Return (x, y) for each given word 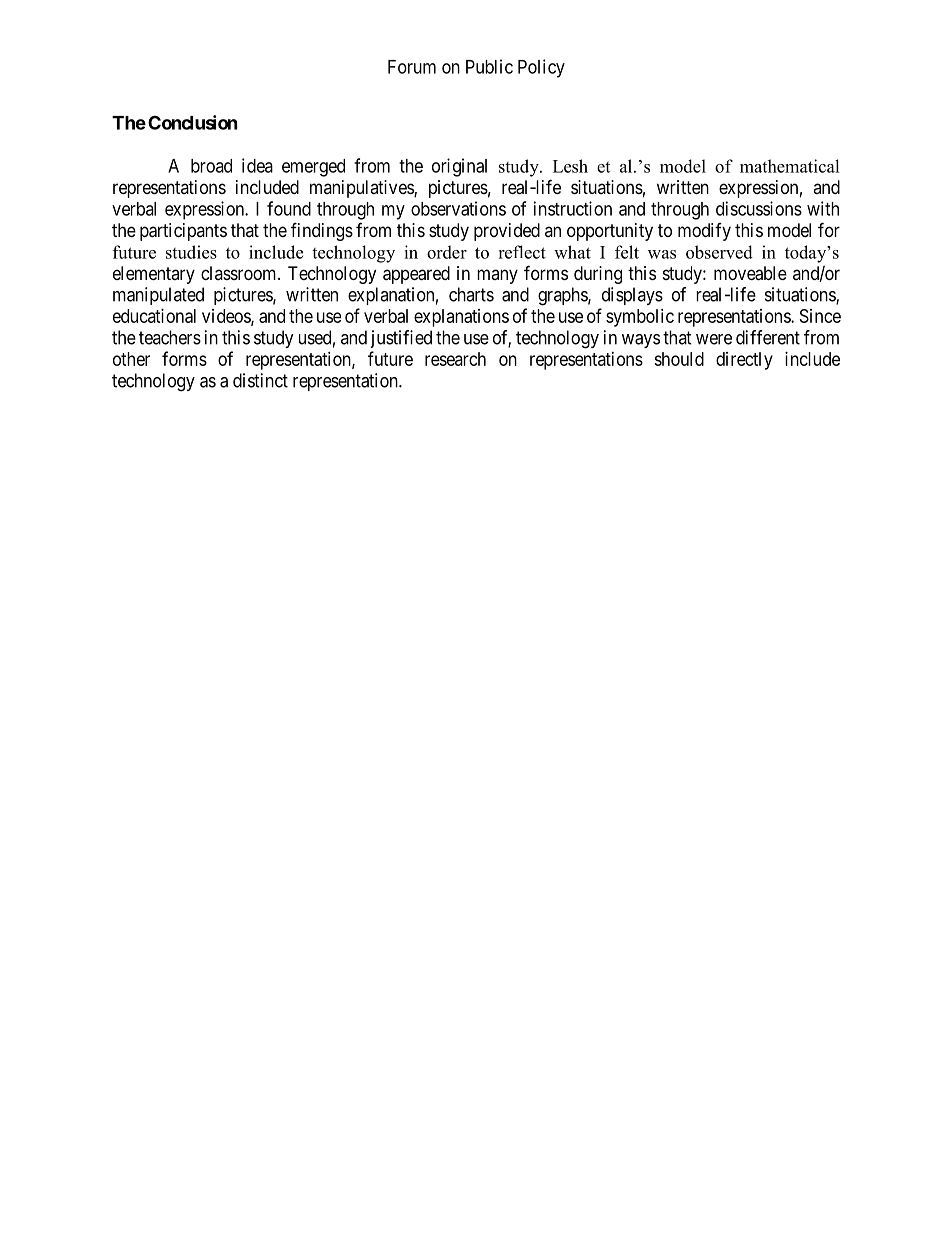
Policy (541, 68)
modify (704, 232)
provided (507, 232)
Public (489, 66)
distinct (260, 380)
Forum (412, 67)
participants (183, 232)
